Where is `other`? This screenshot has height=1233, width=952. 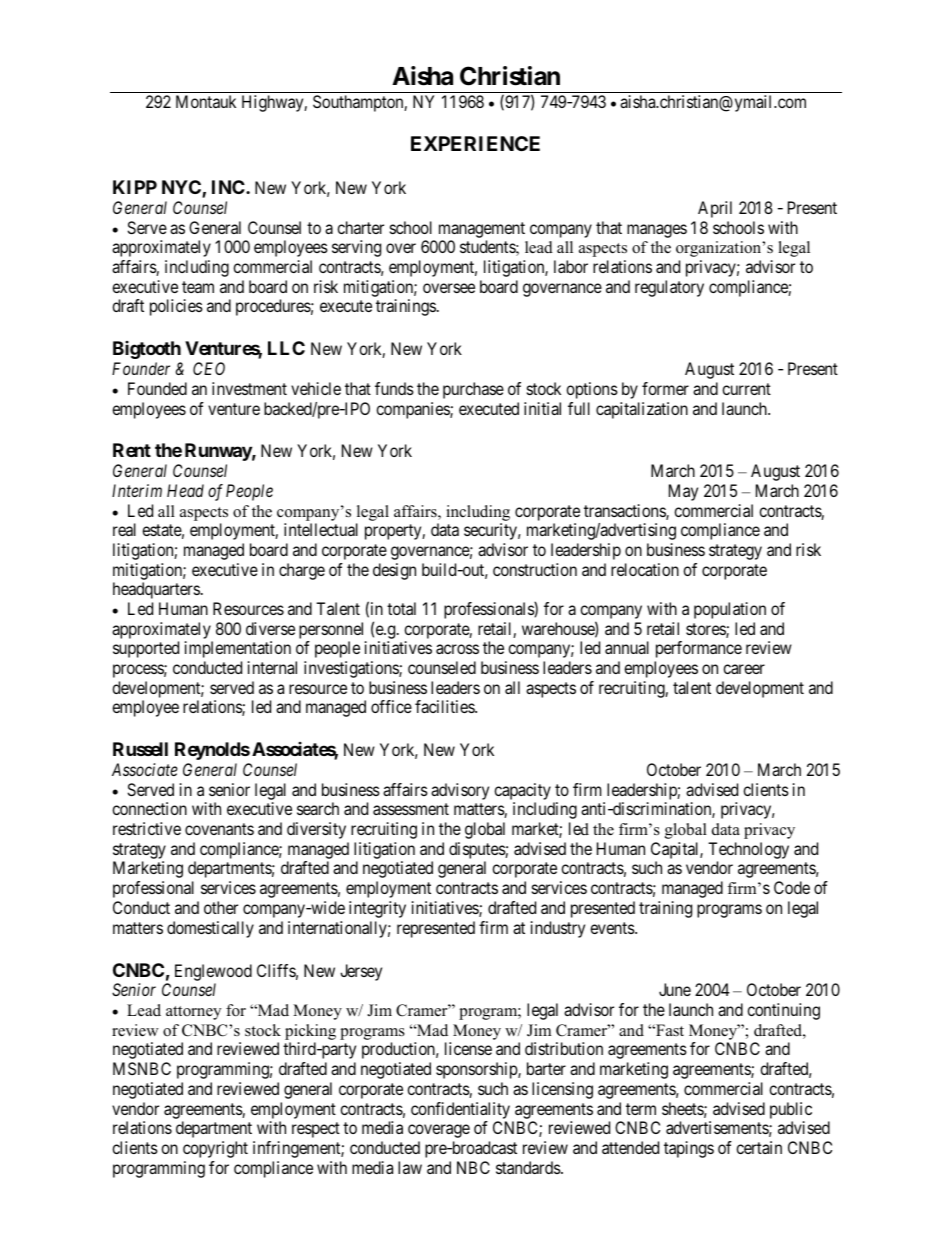
other is located at coordinates (221, 907).
